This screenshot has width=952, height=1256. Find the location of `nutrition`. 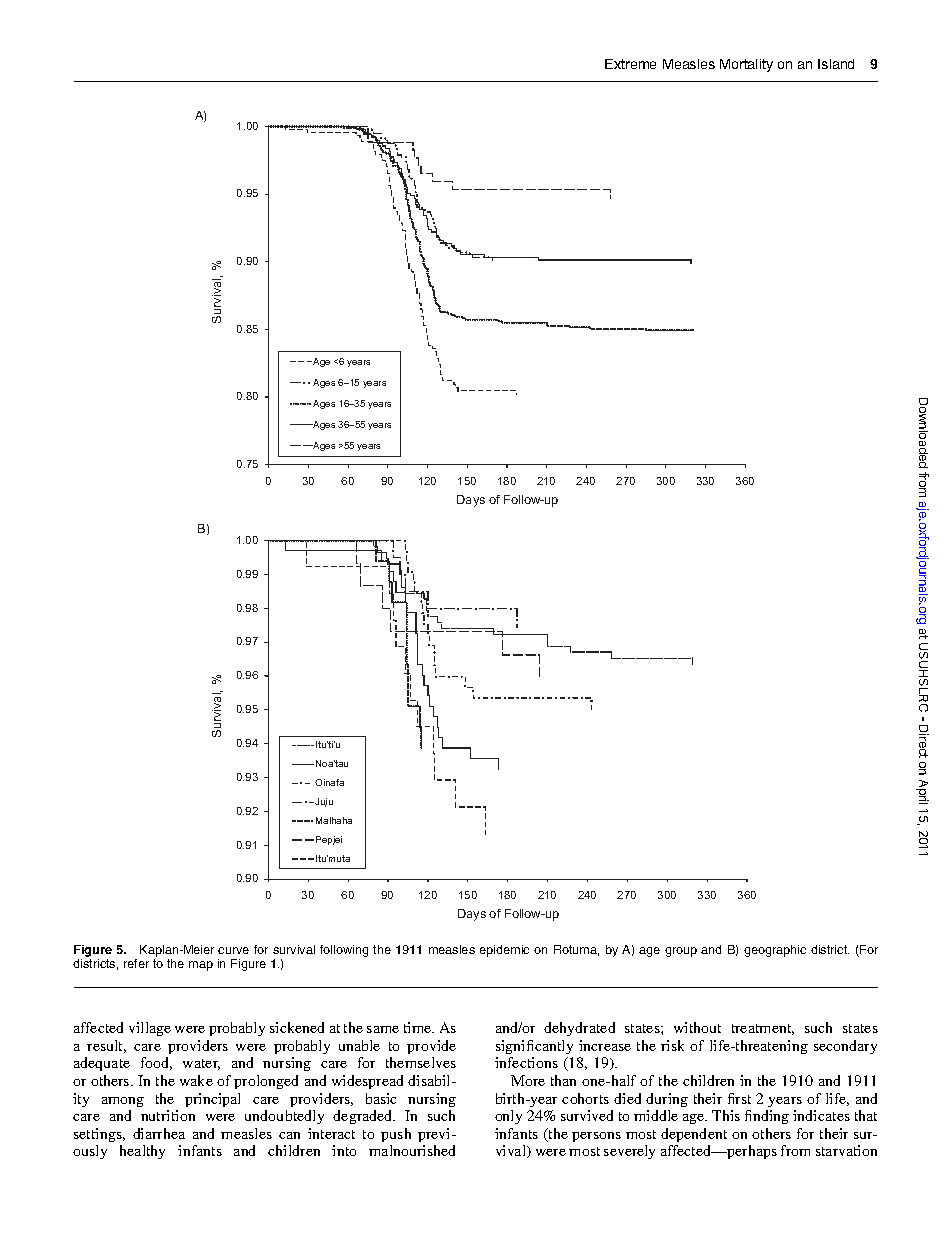

nutrition is located at coordinates (168, 1115).
